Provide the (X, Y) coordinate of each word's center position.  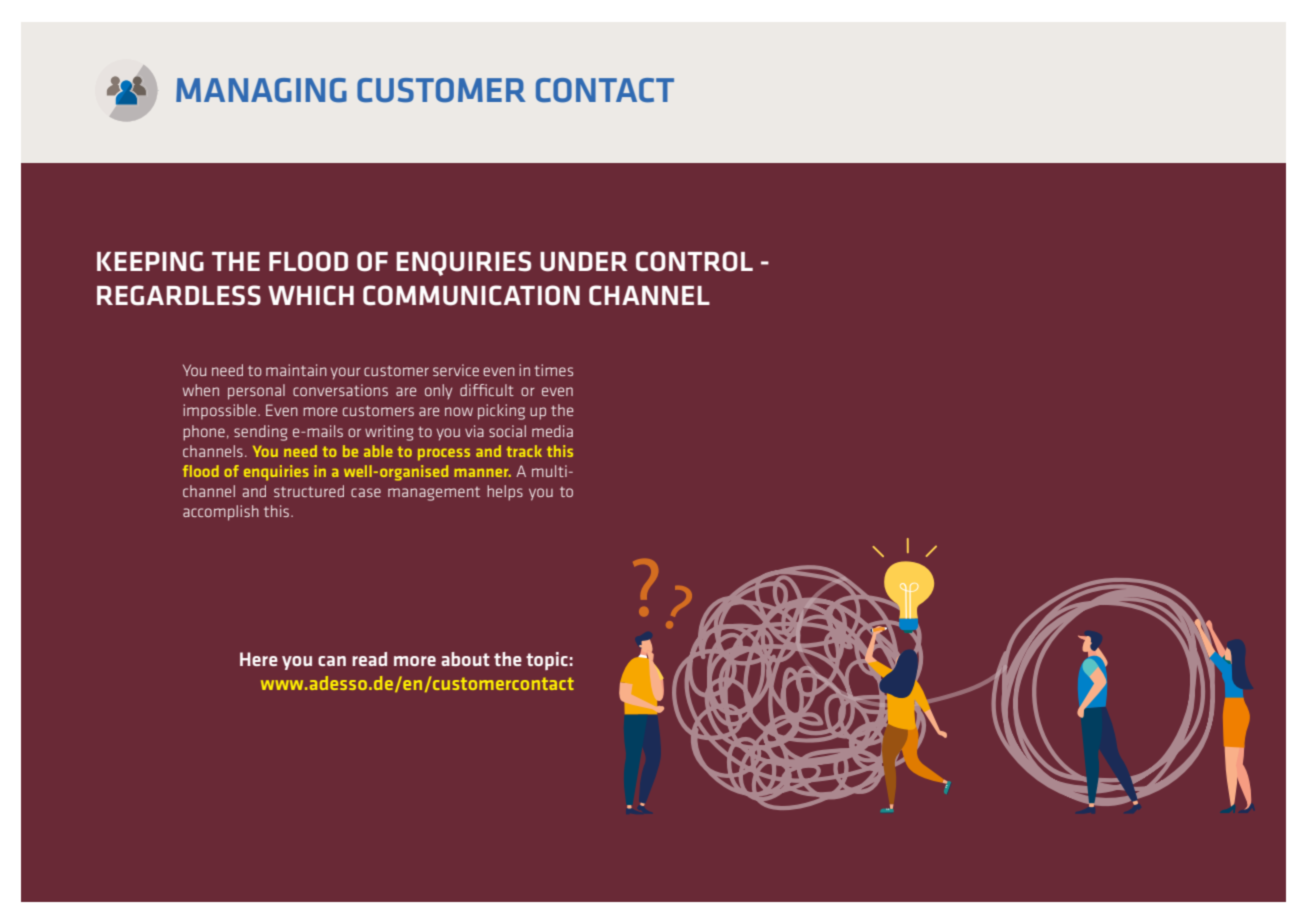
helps (505, 493)
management (434, 494)
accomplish (221, 513)
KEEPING (150, 261)
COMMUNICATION (471, 295)
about (465, 659)
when (201, 390)
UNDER (584, 262)
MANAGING (261, 90)
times (553, 370)
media (552, 431)
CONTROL (694, 261)
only (438, 391)
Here (259, 659)
